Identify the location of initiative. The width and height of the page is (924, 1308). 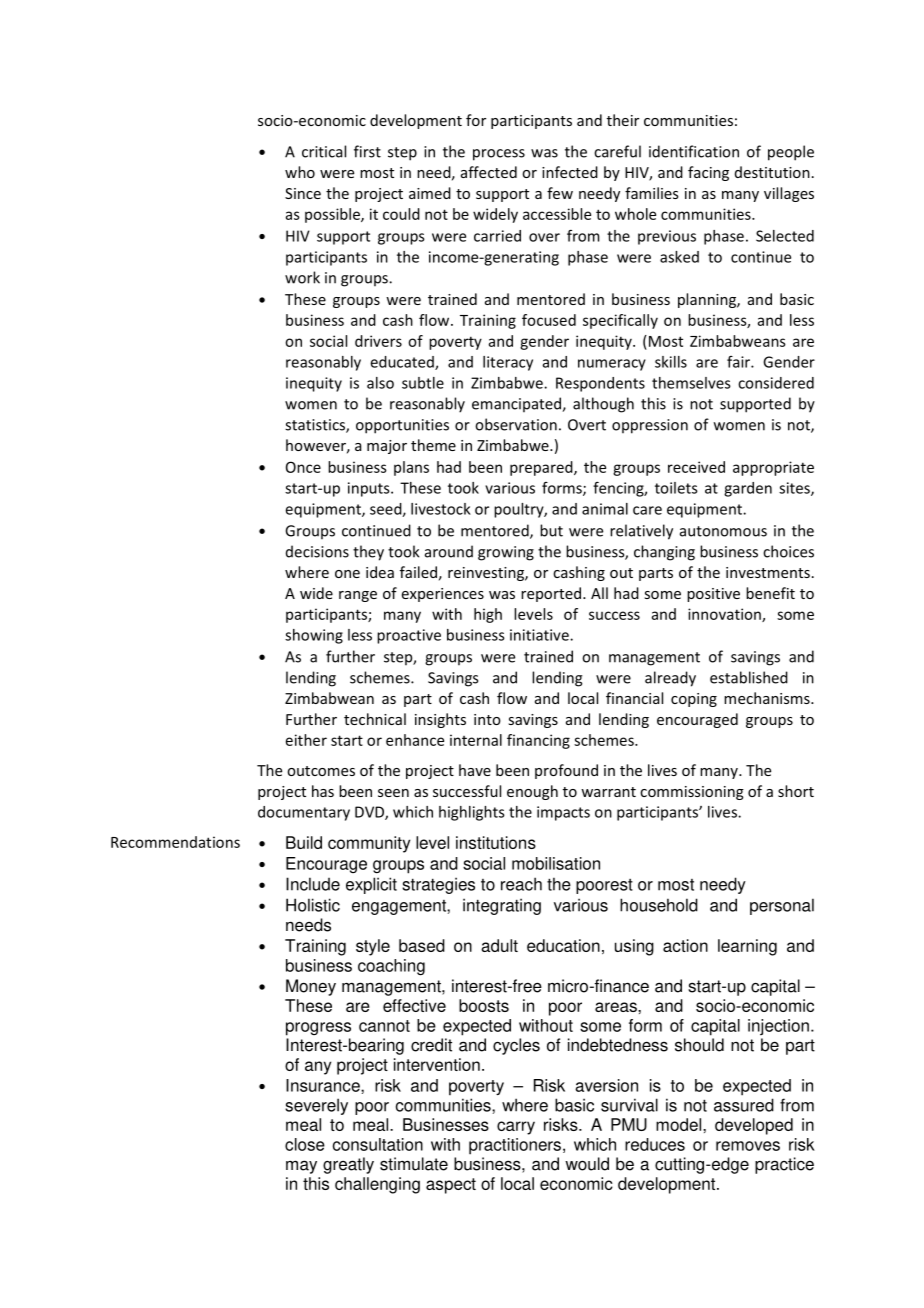
(540, 635).
